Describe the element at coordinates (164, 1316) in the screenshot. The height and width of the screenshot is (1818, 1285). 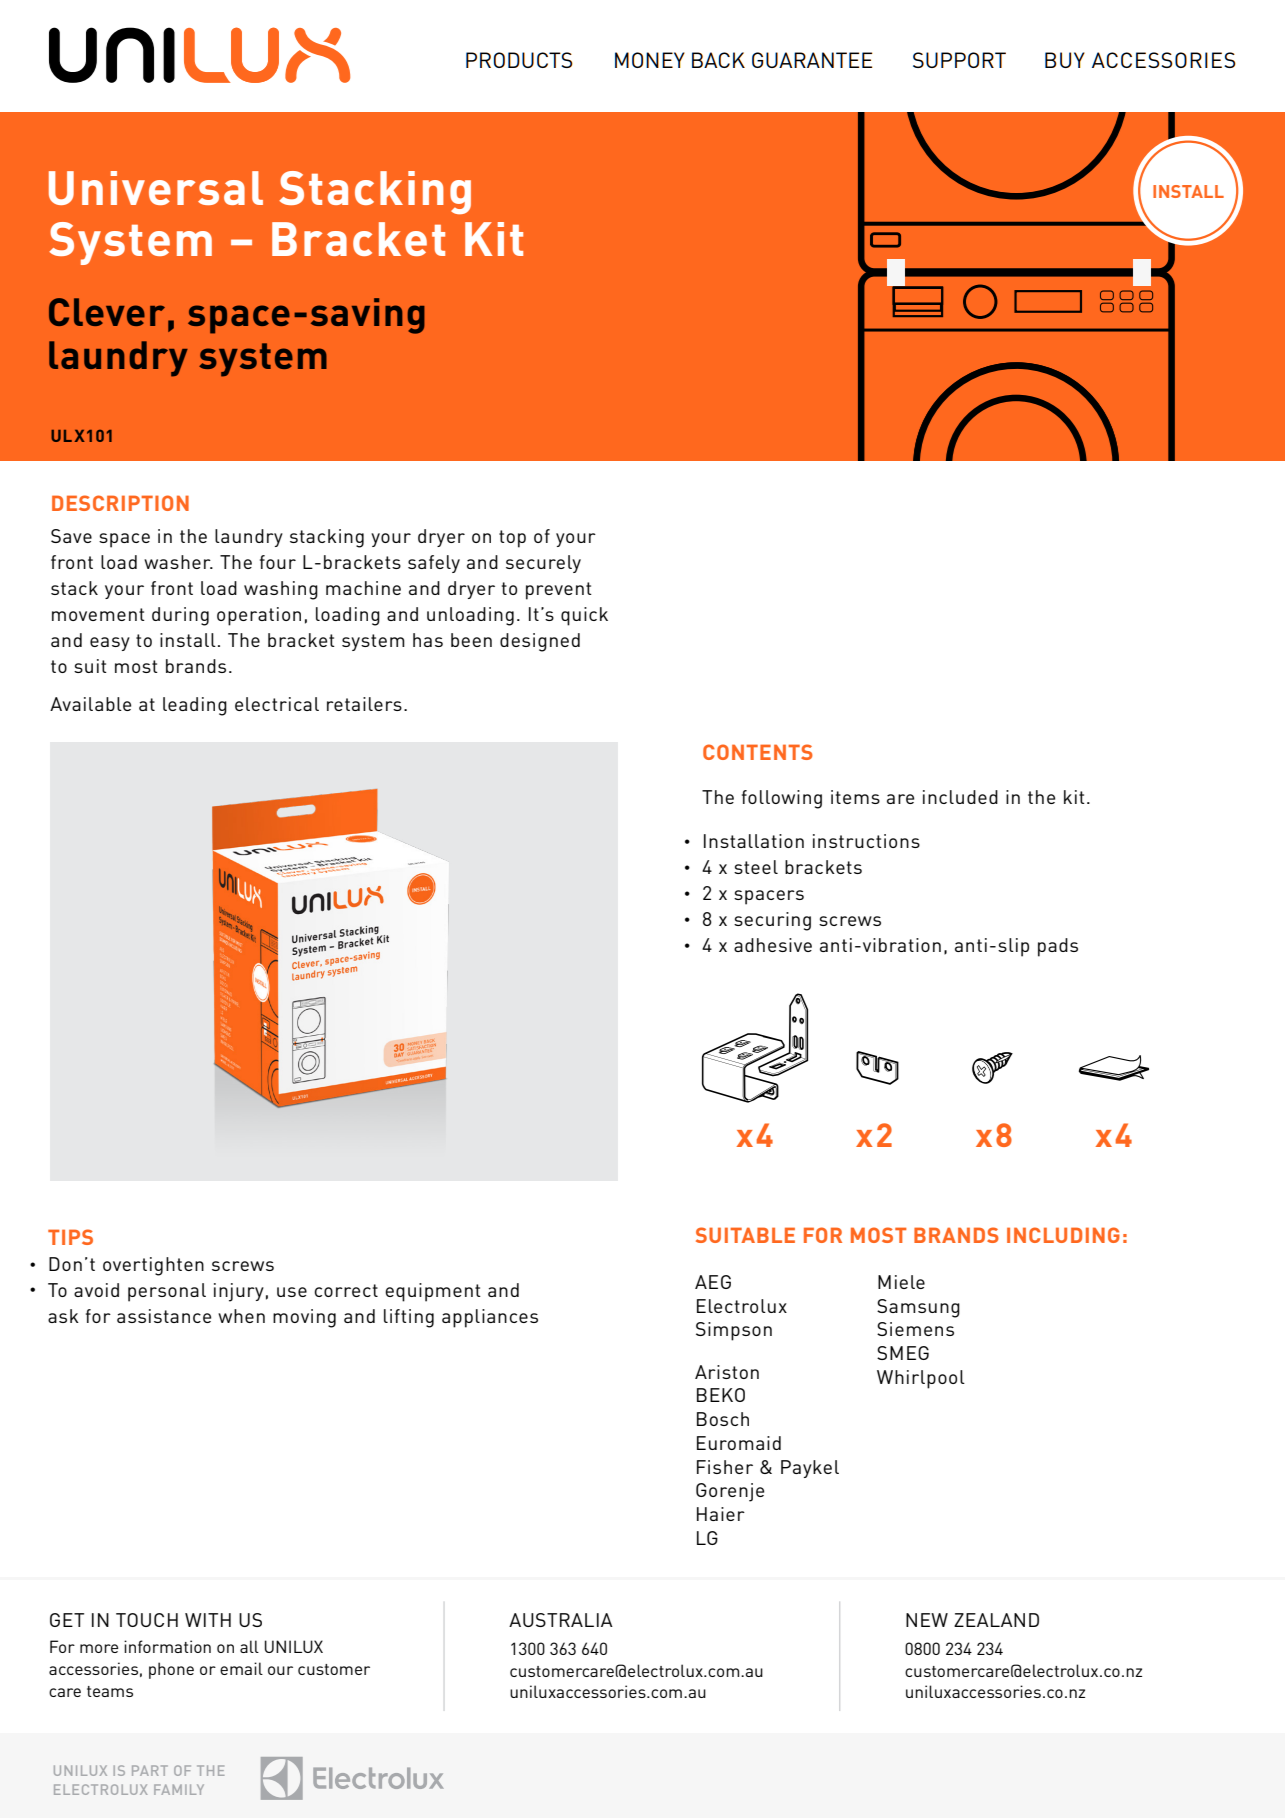
I see `assistance` at that location.
